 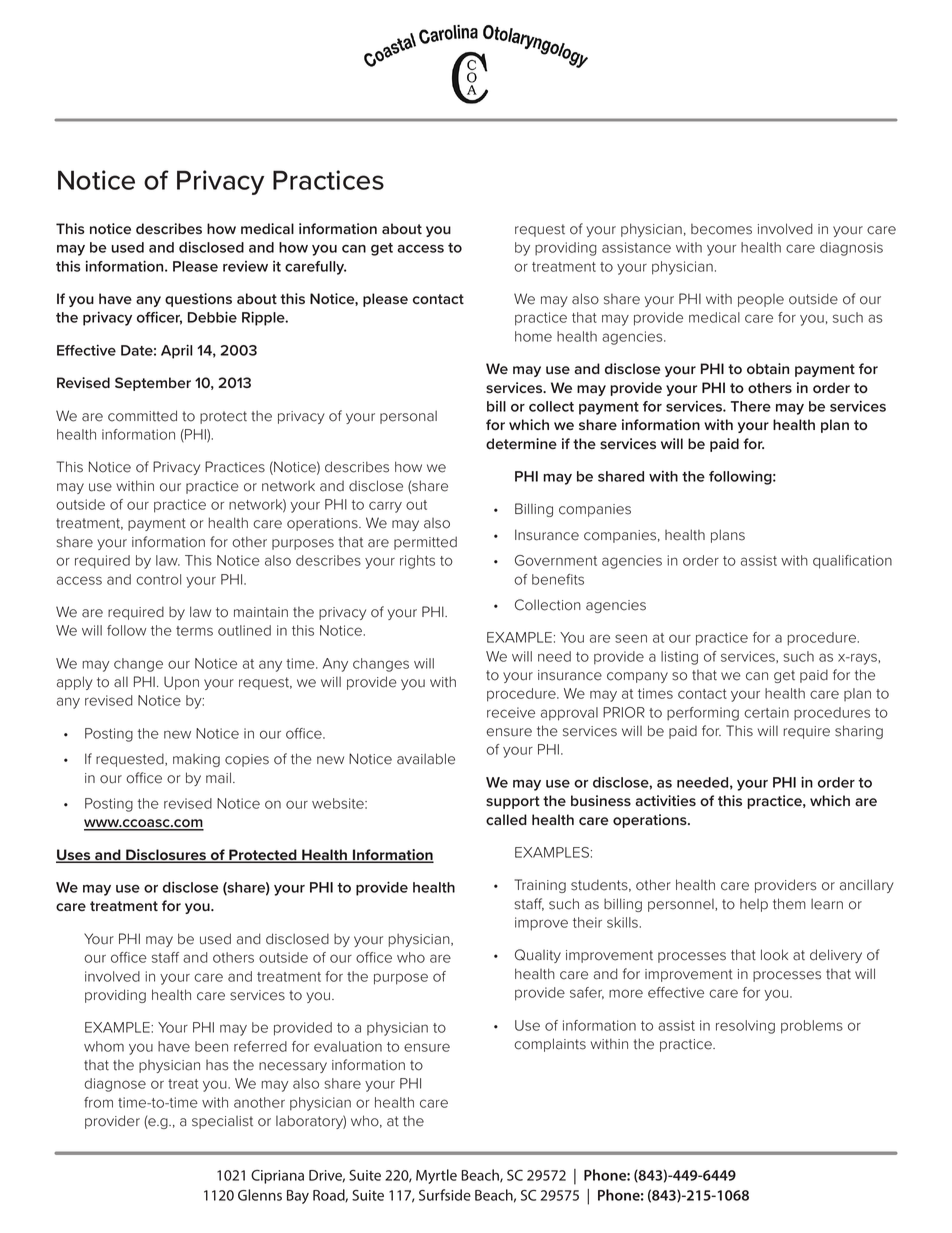 What do you see at coordinates (436, 1176) in the screenshot?
I see `Myrtle` at bounding box center [436, 1176].
